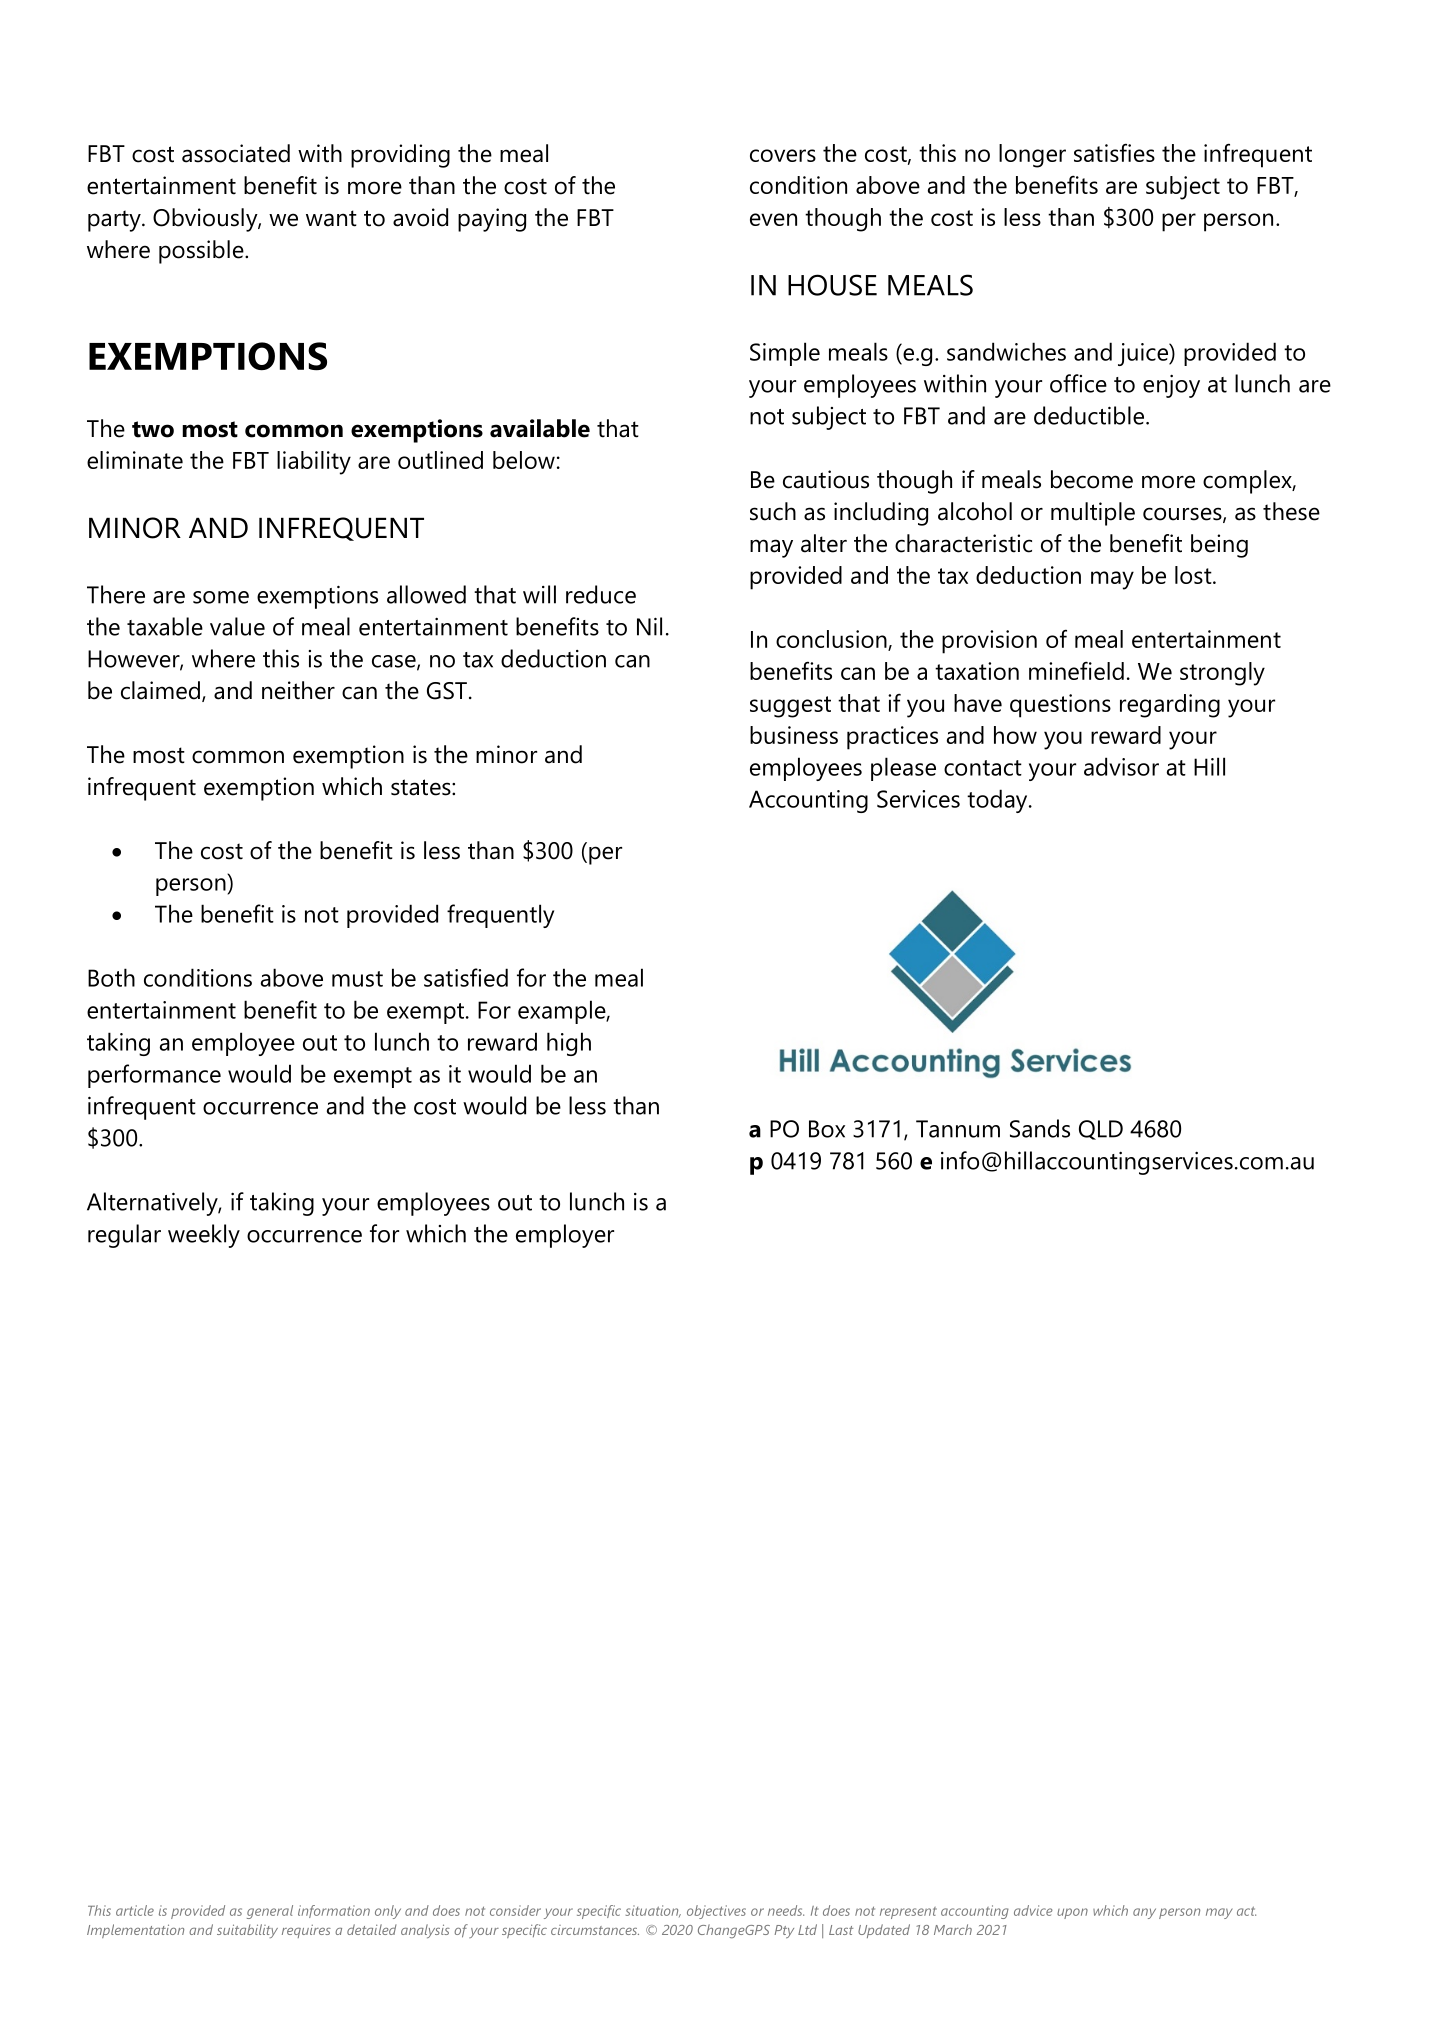 The height and width of the screenshot is (2023, 1430). Describe the element at coordinates (236, 153) in the screenshot. I see `associated` at that location.
